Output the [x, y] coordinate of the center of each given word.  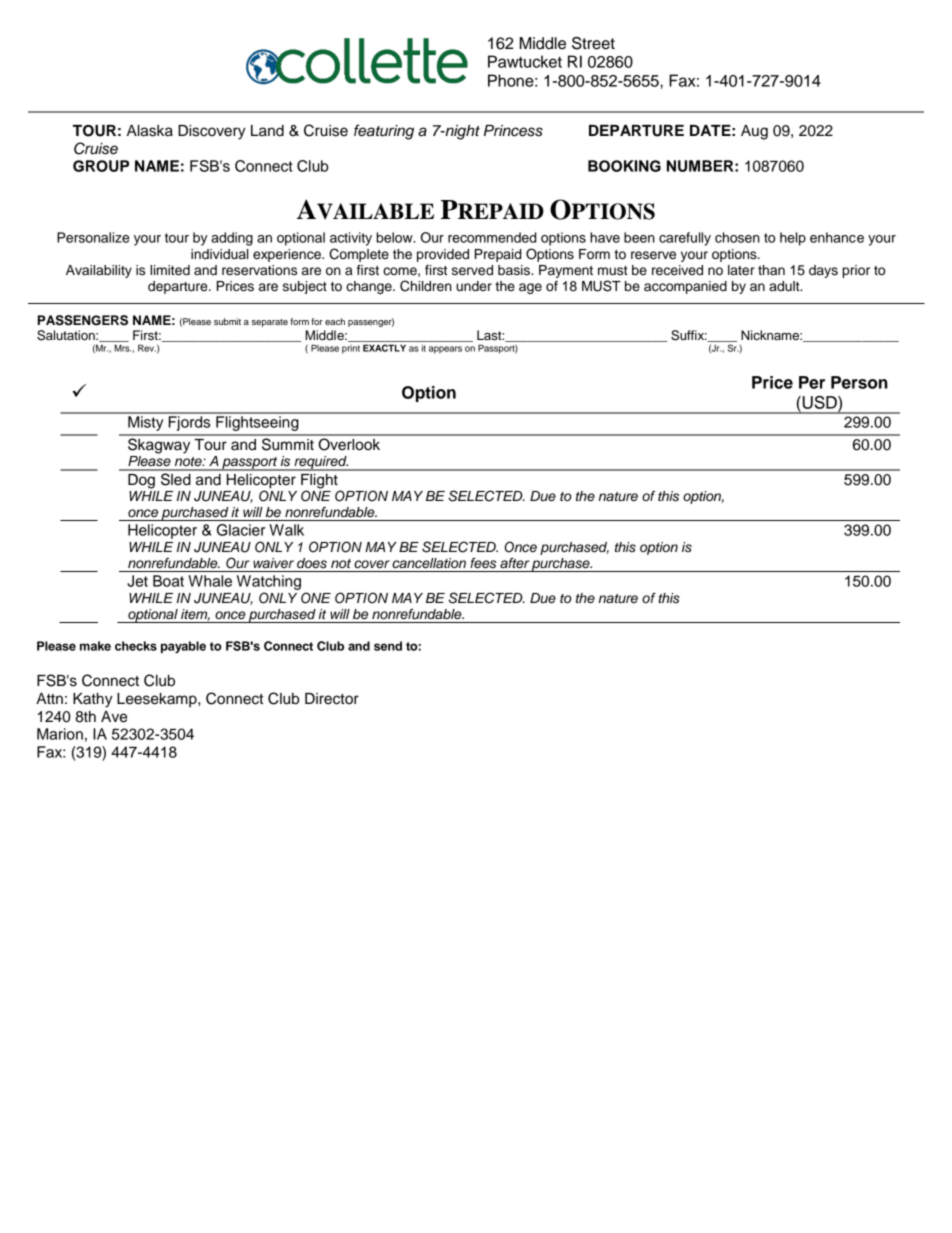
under [474, 286]
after [514, 563]
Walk [286, 530]
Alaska [150, 131]
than [771, 270]
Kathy [93, 700]
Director [332, 699]
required [320, 463]
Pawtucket [525, 61]
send [388, 646]
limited [170, 270]
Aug [754, 132]
